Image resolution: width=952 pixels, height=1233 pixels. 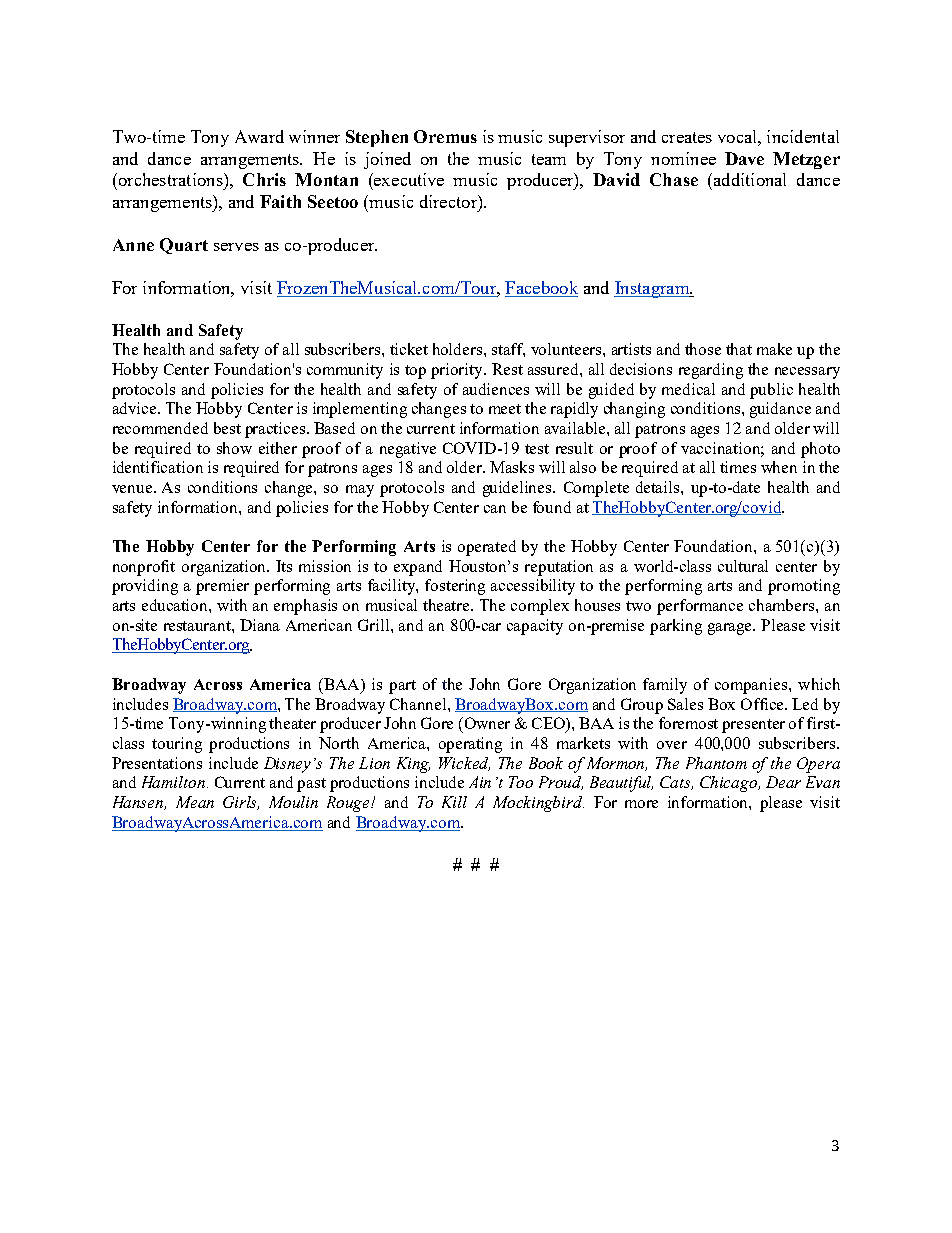 I want to click on Wicked, so click(x=464, y=764).
